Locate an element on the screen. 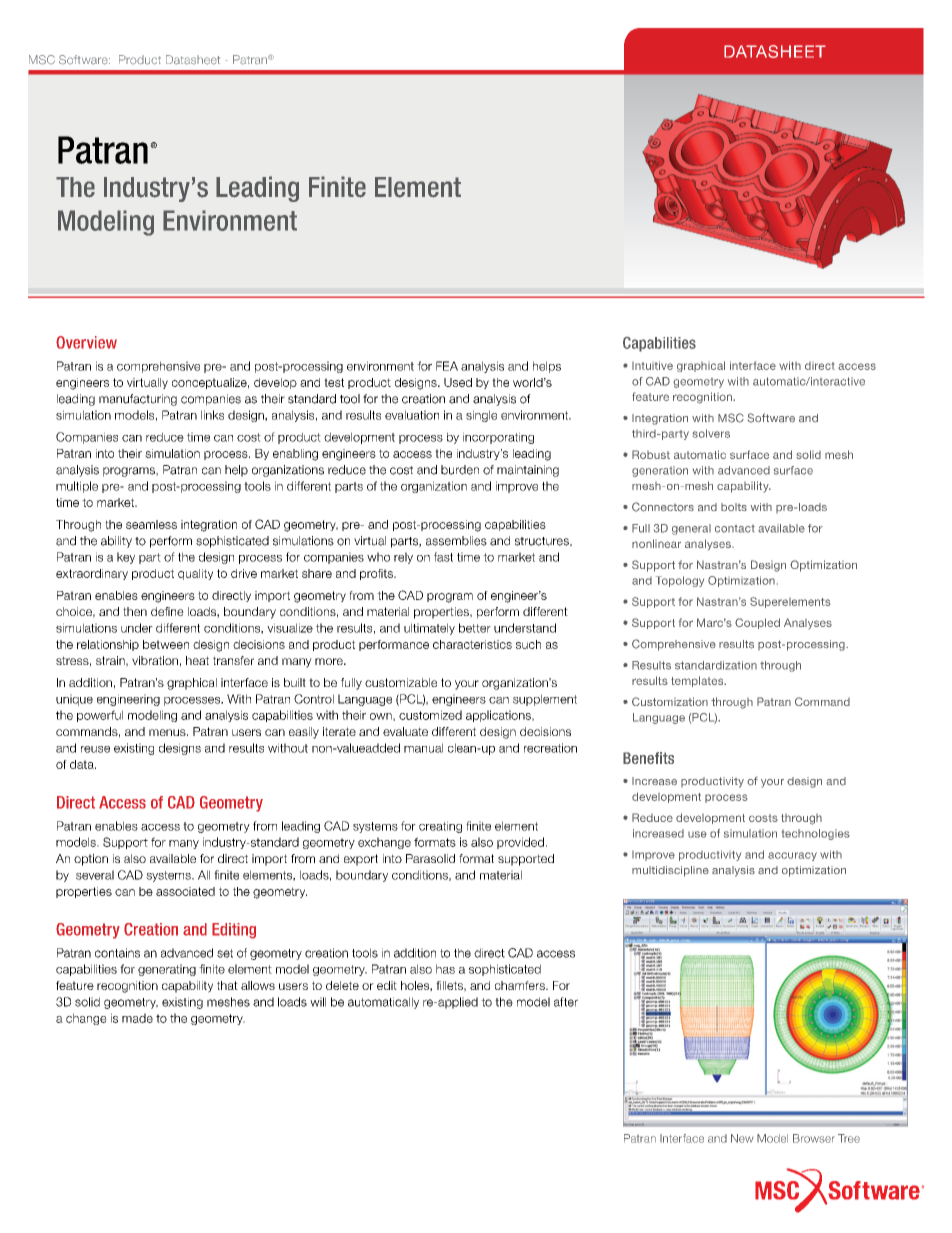 The width and height of the screenshot is (952, 1233). made is located at coordinates (137, 1018).
